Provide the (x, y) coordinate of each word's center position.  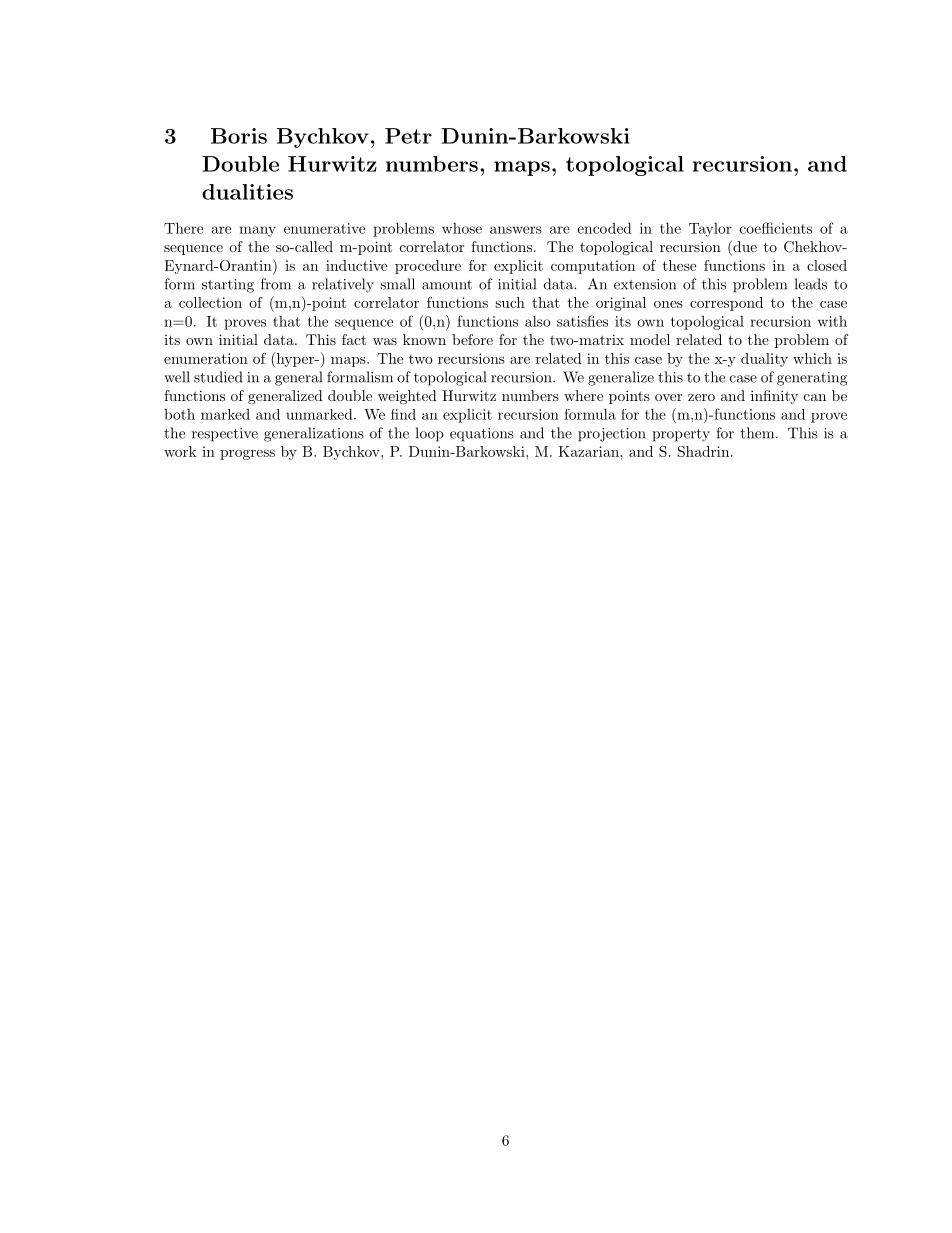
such (510, 302)
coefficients (776, 228)
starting (228, 286)
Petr (408, 136)
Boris (239, 136)
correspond (726, 304)
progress (247, 455)
